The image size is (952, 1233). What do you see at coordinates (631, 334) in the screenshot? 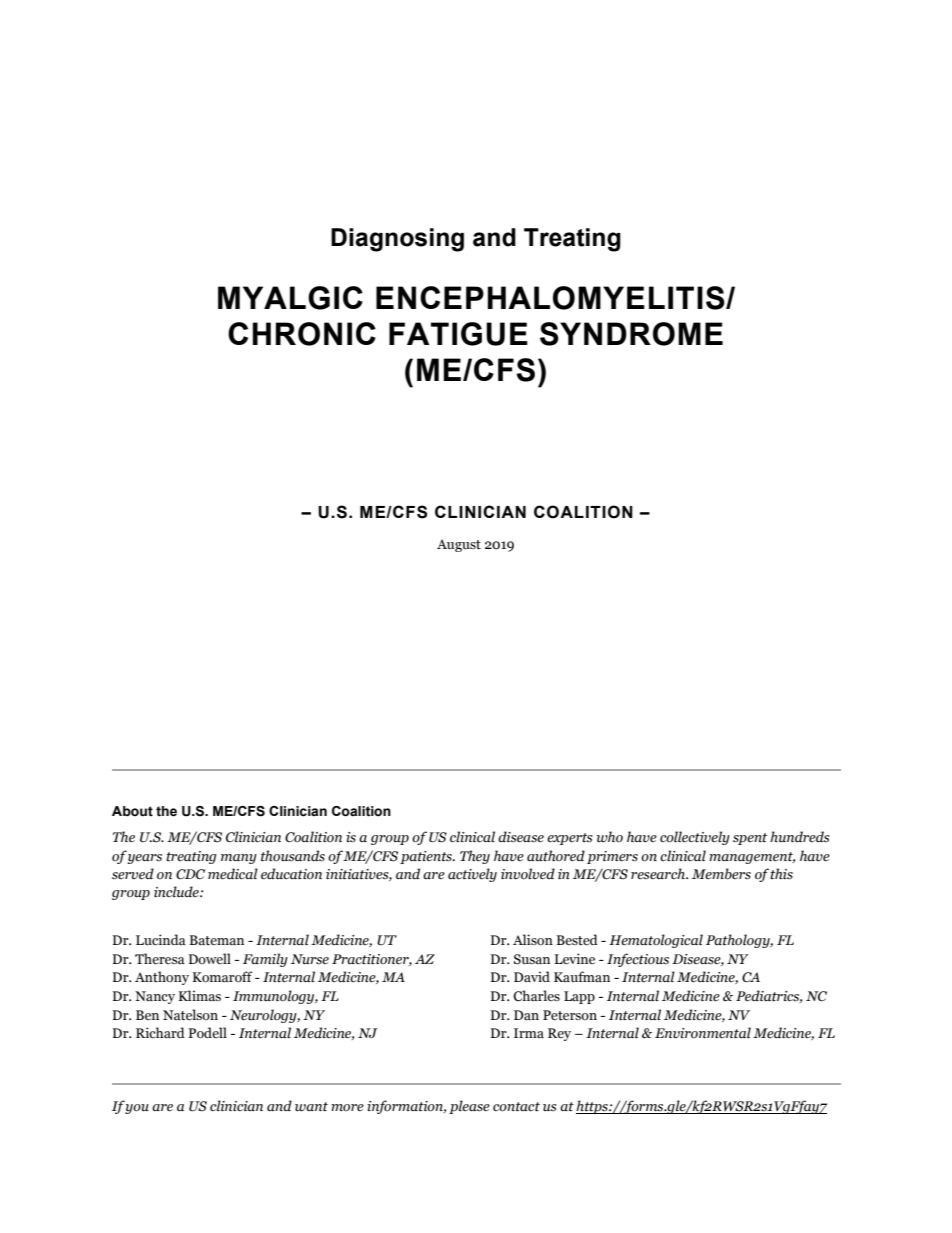
I see `SYNDROME` at bounding box center [631, 334].
